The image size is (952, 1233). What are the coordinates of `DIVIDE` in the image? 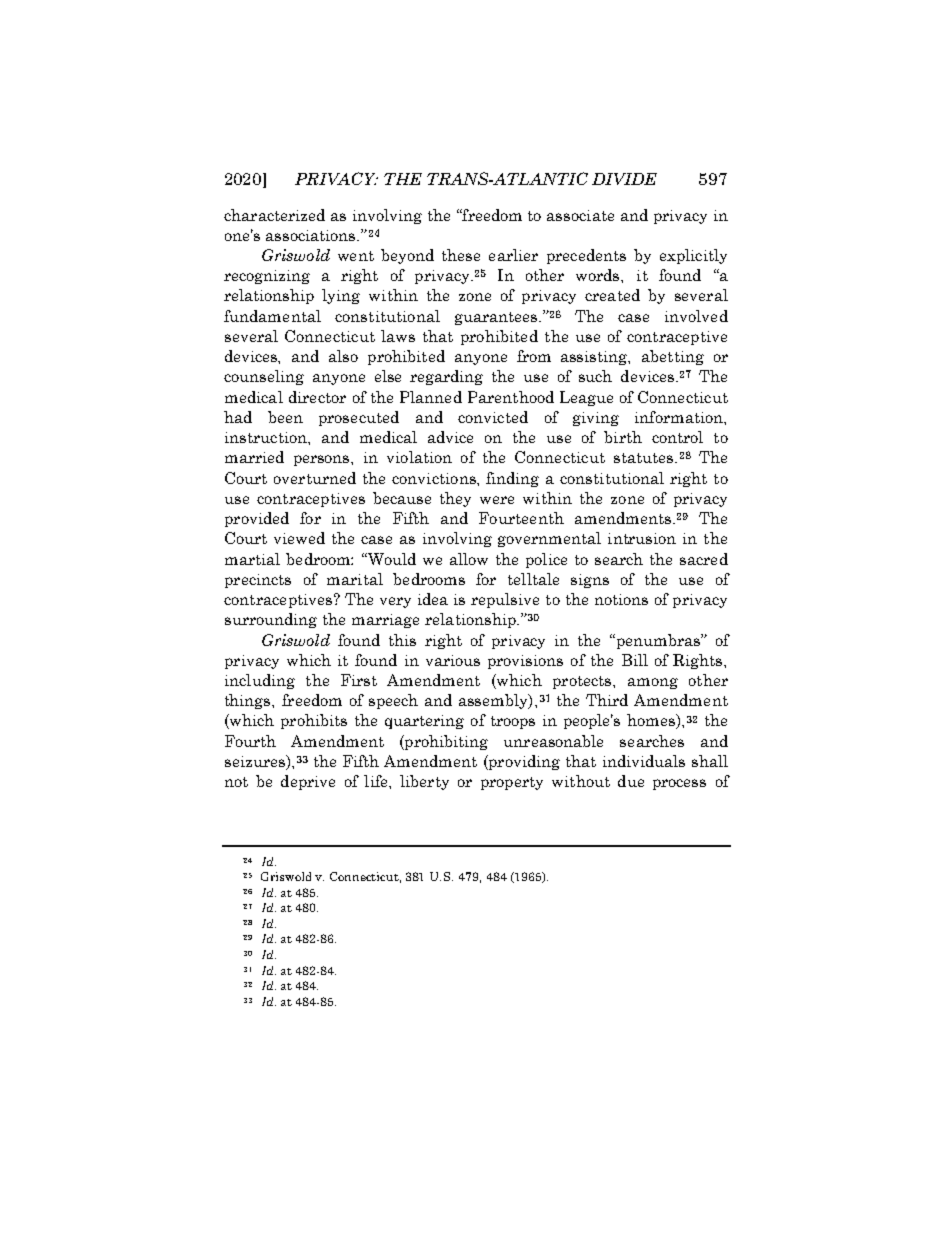 It's located at (624, 179).
